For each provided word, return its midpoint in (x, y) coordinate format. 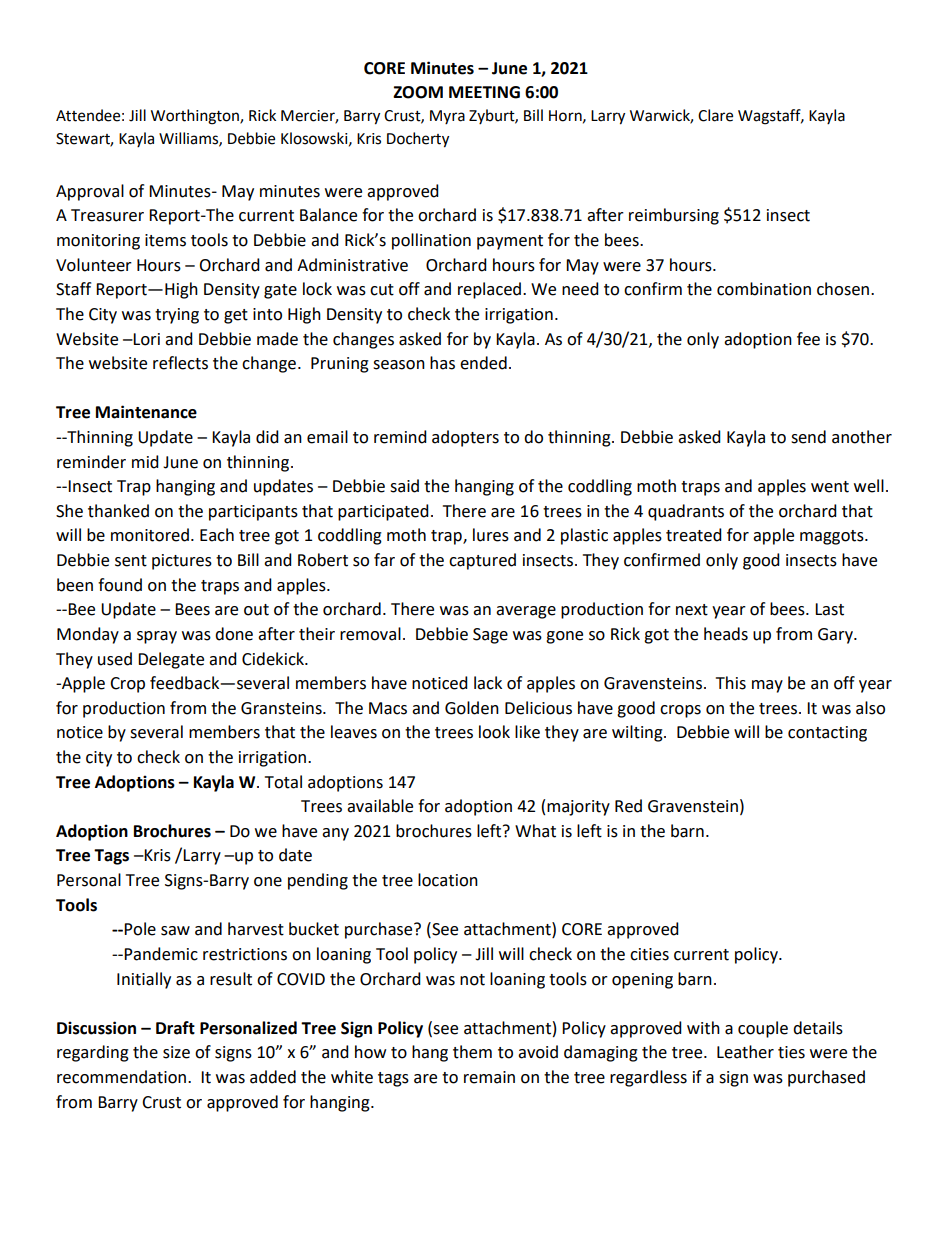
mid (145, 462)
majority (578, 808)
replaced (489, 290)
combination (764, 289)
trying (177, 316)
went (830, 487)
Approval (90, 192)
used (115, 659)
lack (488, 683)
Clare (715, 115)
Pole (140, 929)
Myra (447, 117)
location (448, 880)
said (404, 486)
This (731, 683)
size (176, 1052)
